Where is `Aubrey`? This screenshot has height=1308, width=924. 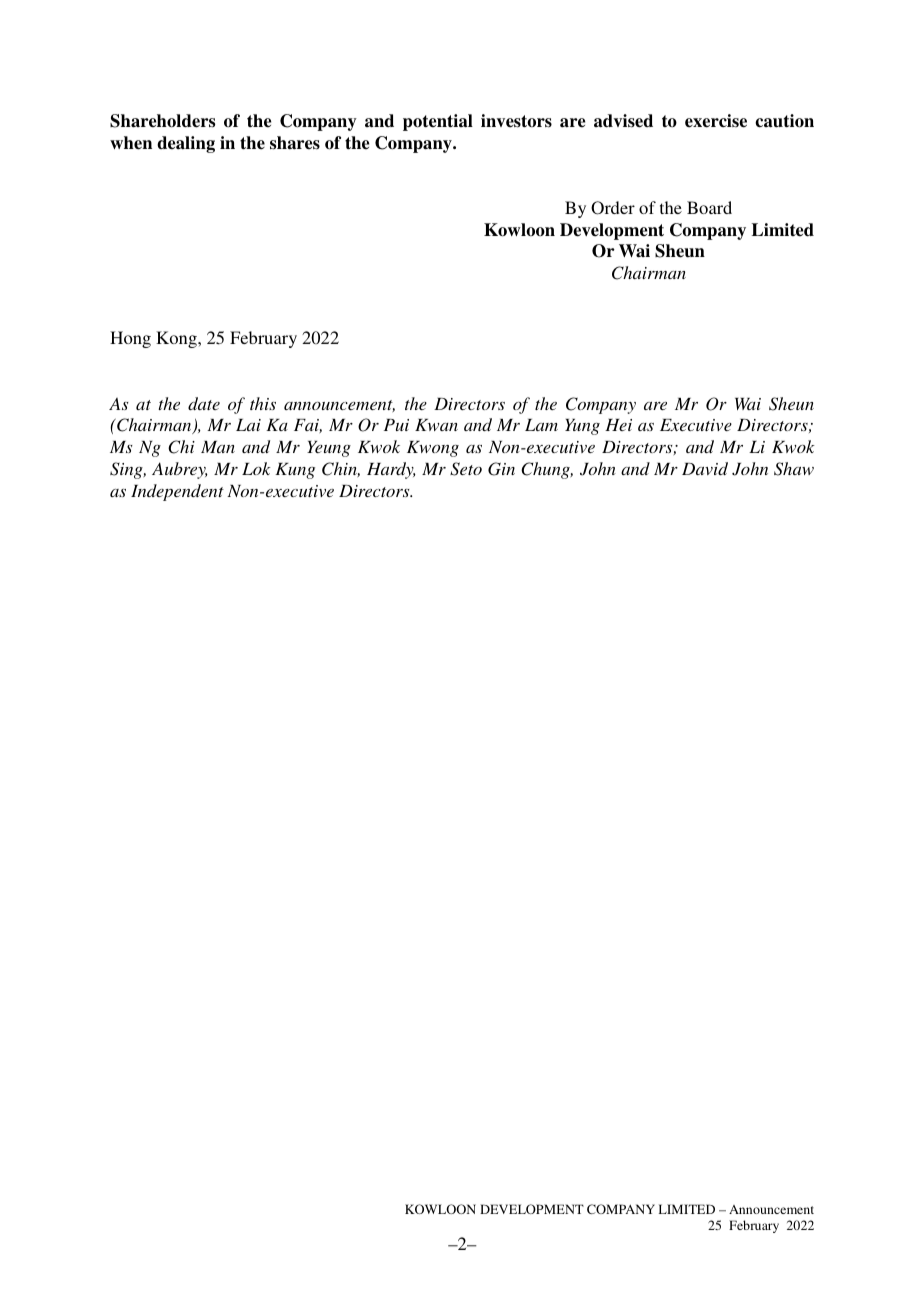 Aubrey is located at coordinates (180, 470).
